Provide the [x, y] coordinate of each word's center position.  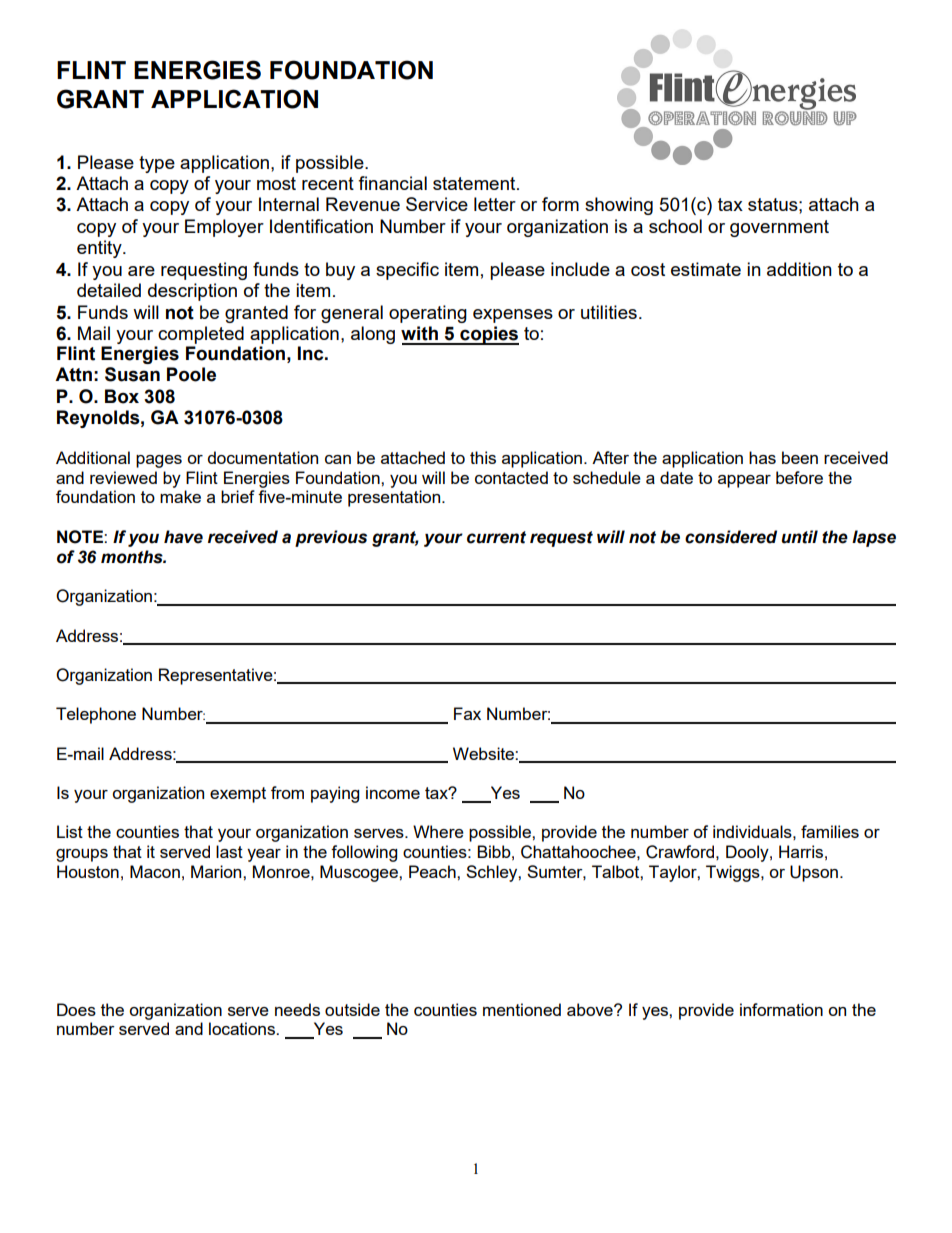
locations [243, 1028]
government [779, 228]
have [183, 537]
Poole [191, 374]
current [496, 537]
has [762, 457]
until [799, 537]
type [157, 164]
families [830, 831]
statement [475, 183]
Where [438, 831]
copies [488, 335]
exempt [238, 795]
